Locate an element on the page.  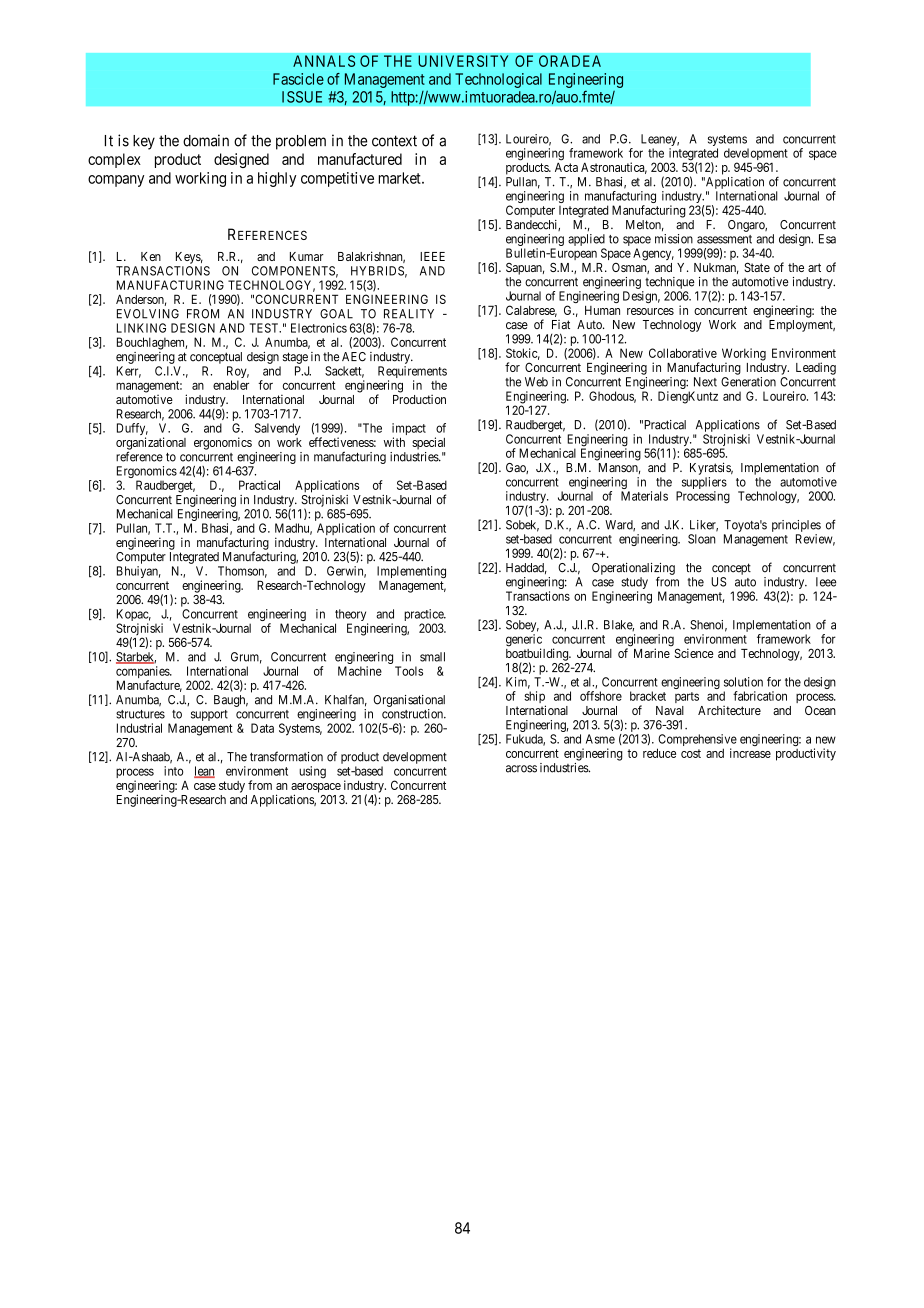
Acta is located at coordinates (566, 167).
